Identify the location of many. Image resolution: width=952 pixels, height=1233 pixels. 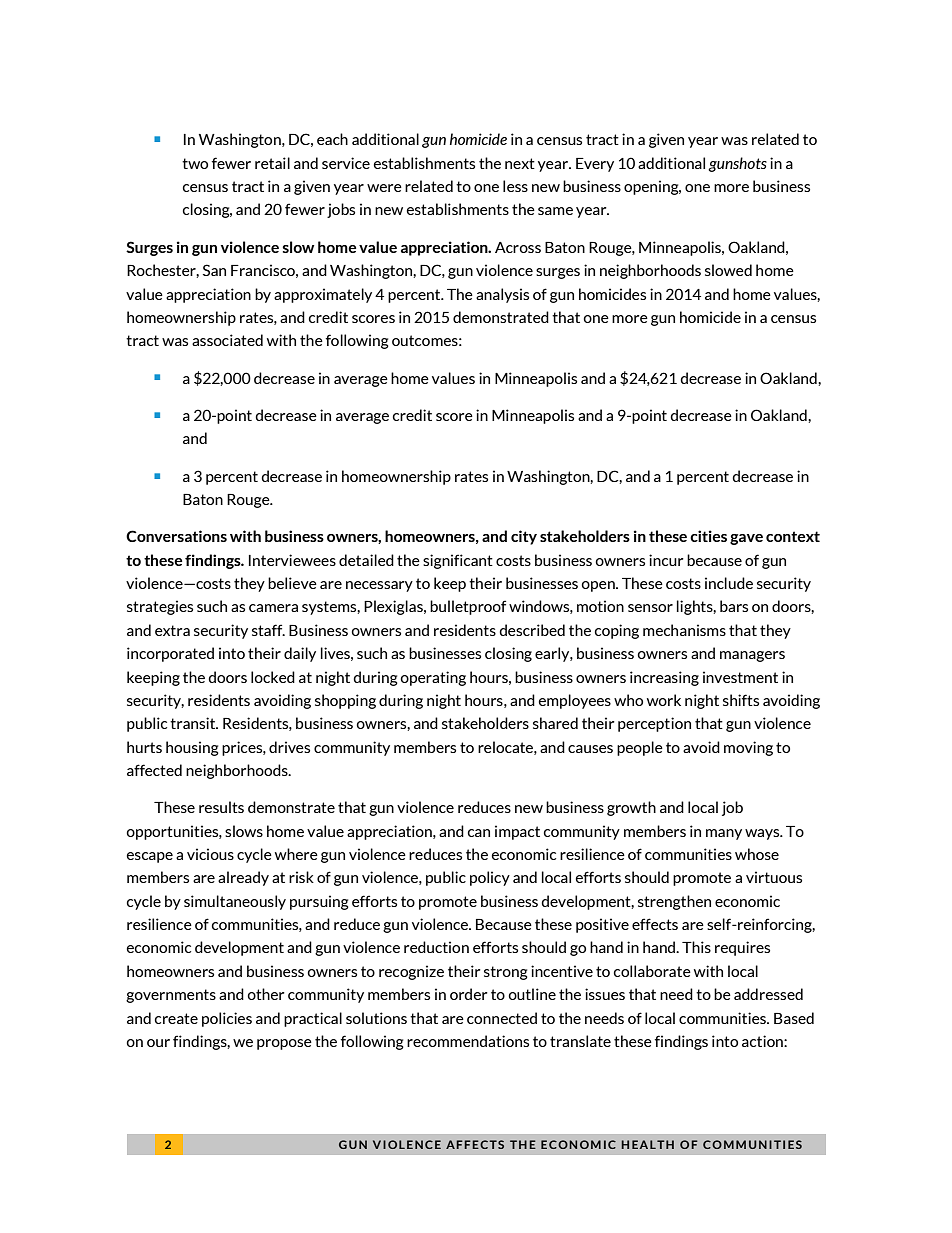
(724, 834).
